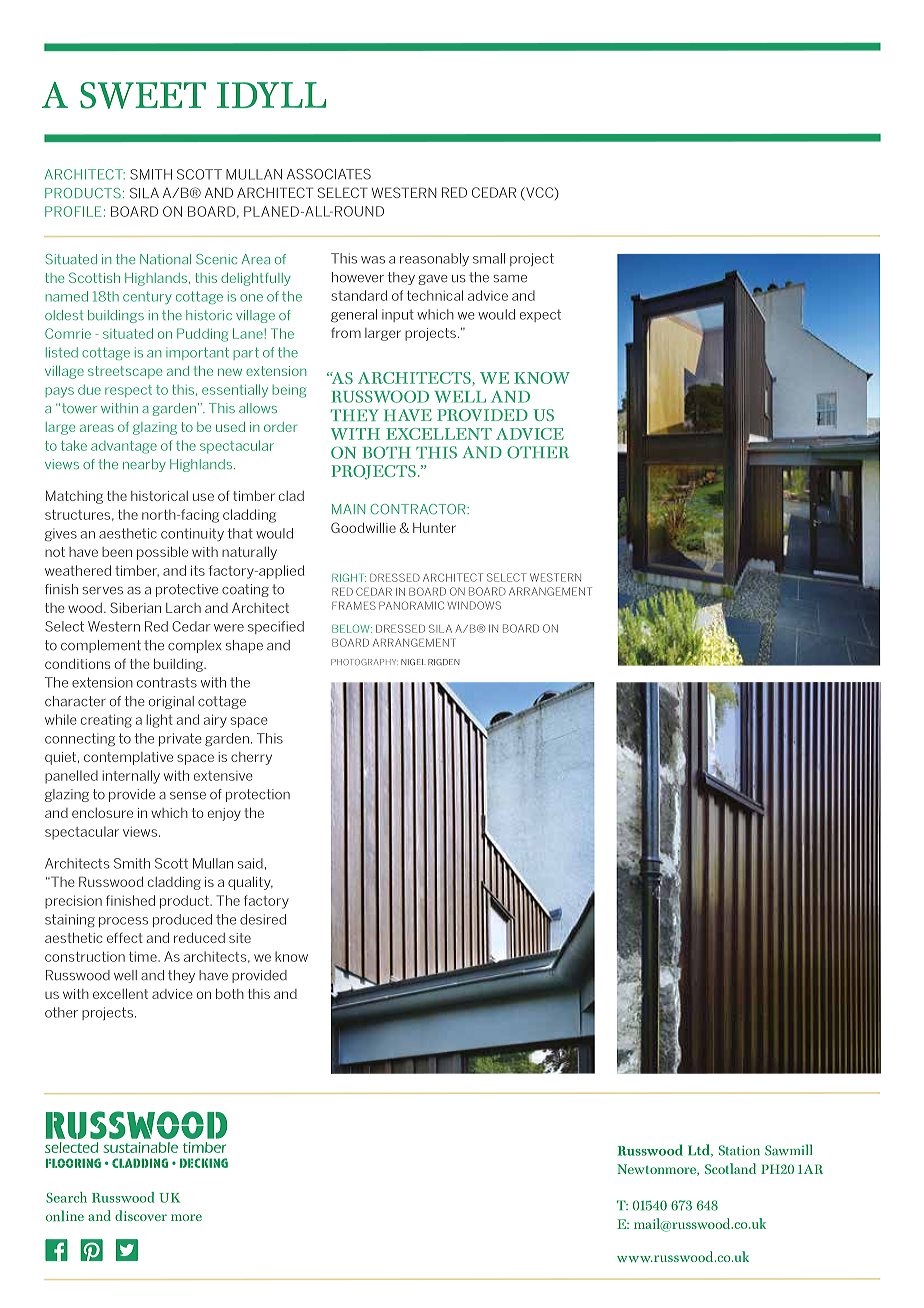 The image size is (924, 1308). I want to click on Ltd, so click(700, 1150).
